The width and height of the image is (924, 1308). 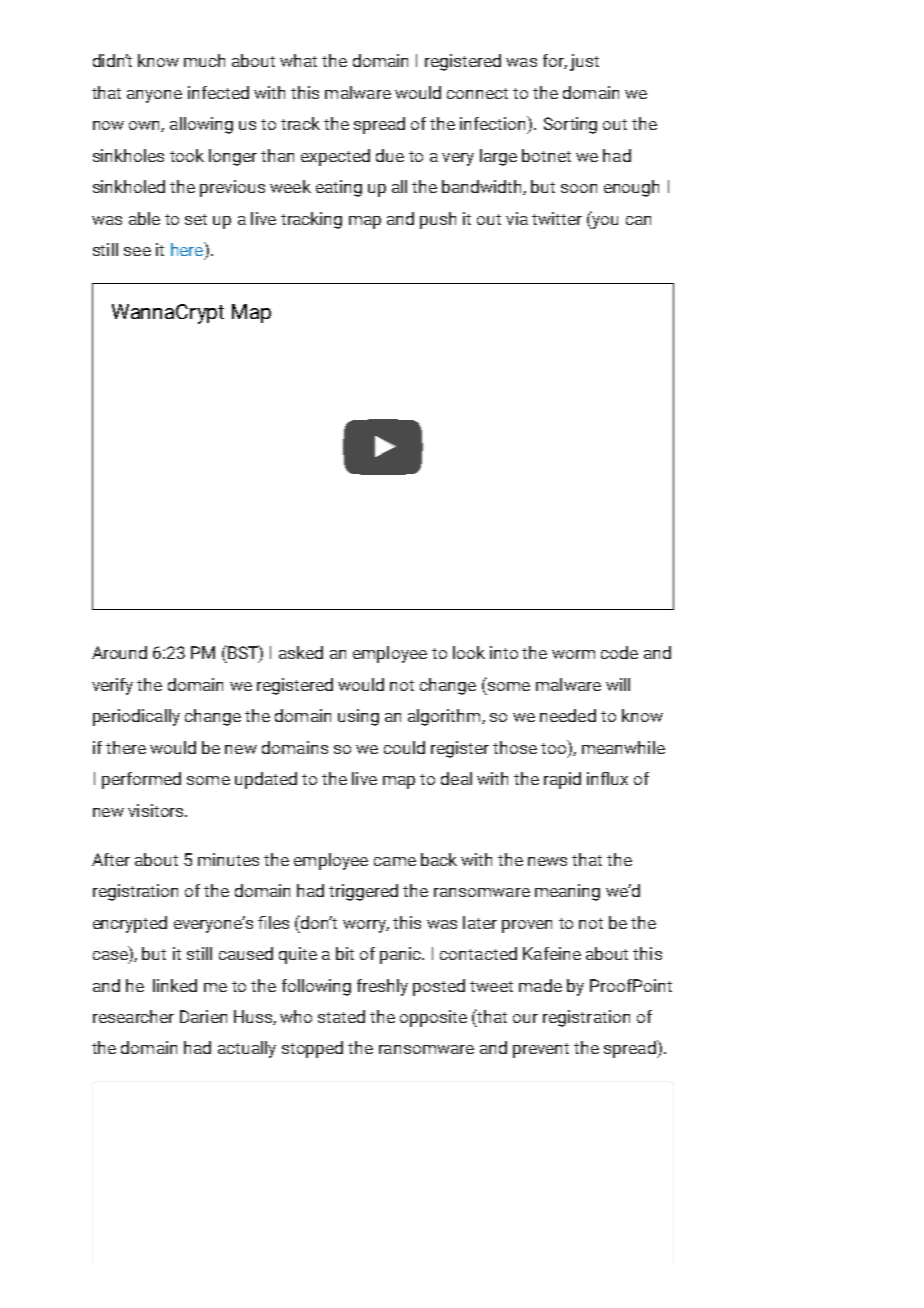 I want to click on push, so click(x=438, y=220).
